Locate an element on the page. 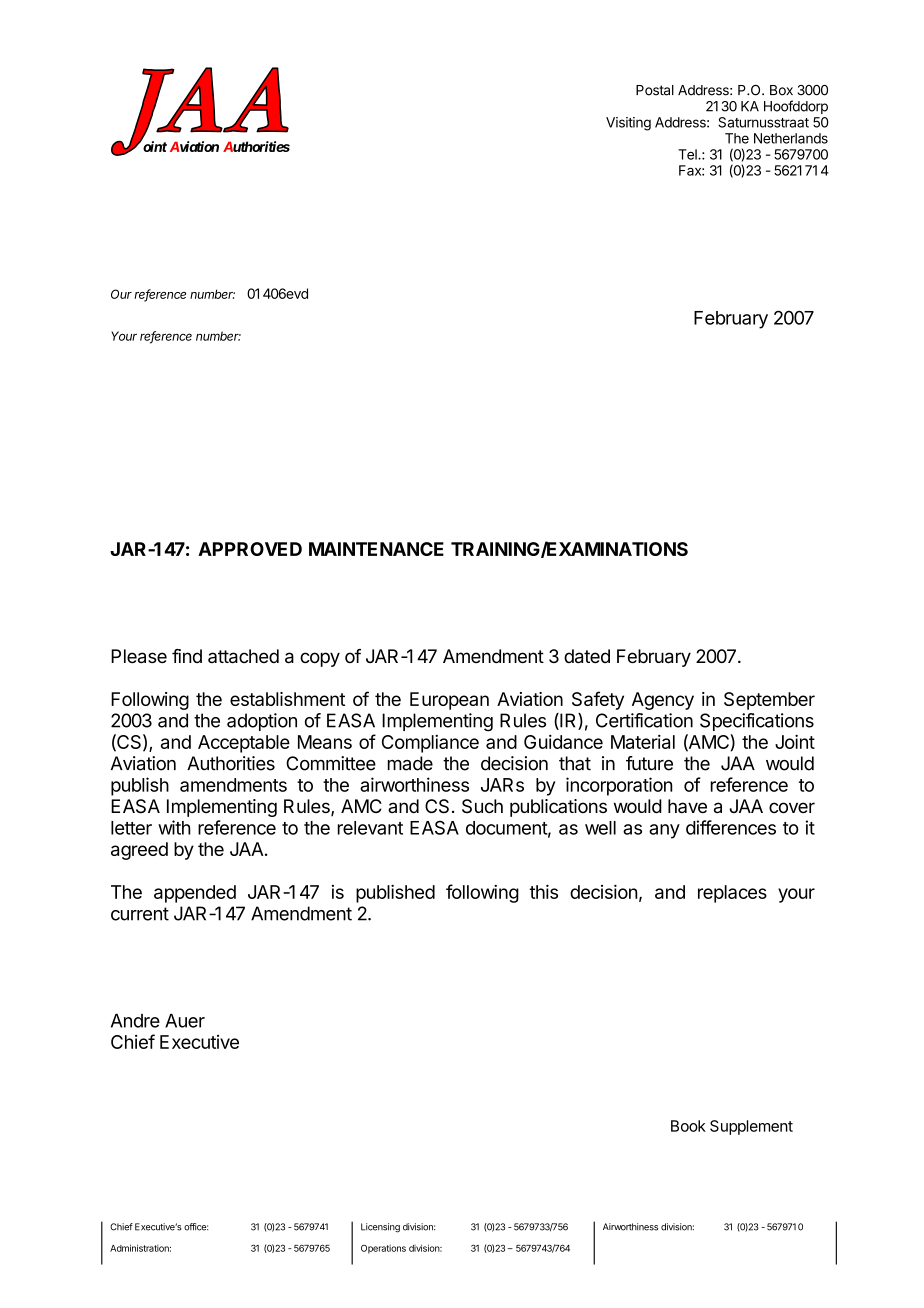 The image size is (924, 1308). Tel is located at coordinates (688, 154).
